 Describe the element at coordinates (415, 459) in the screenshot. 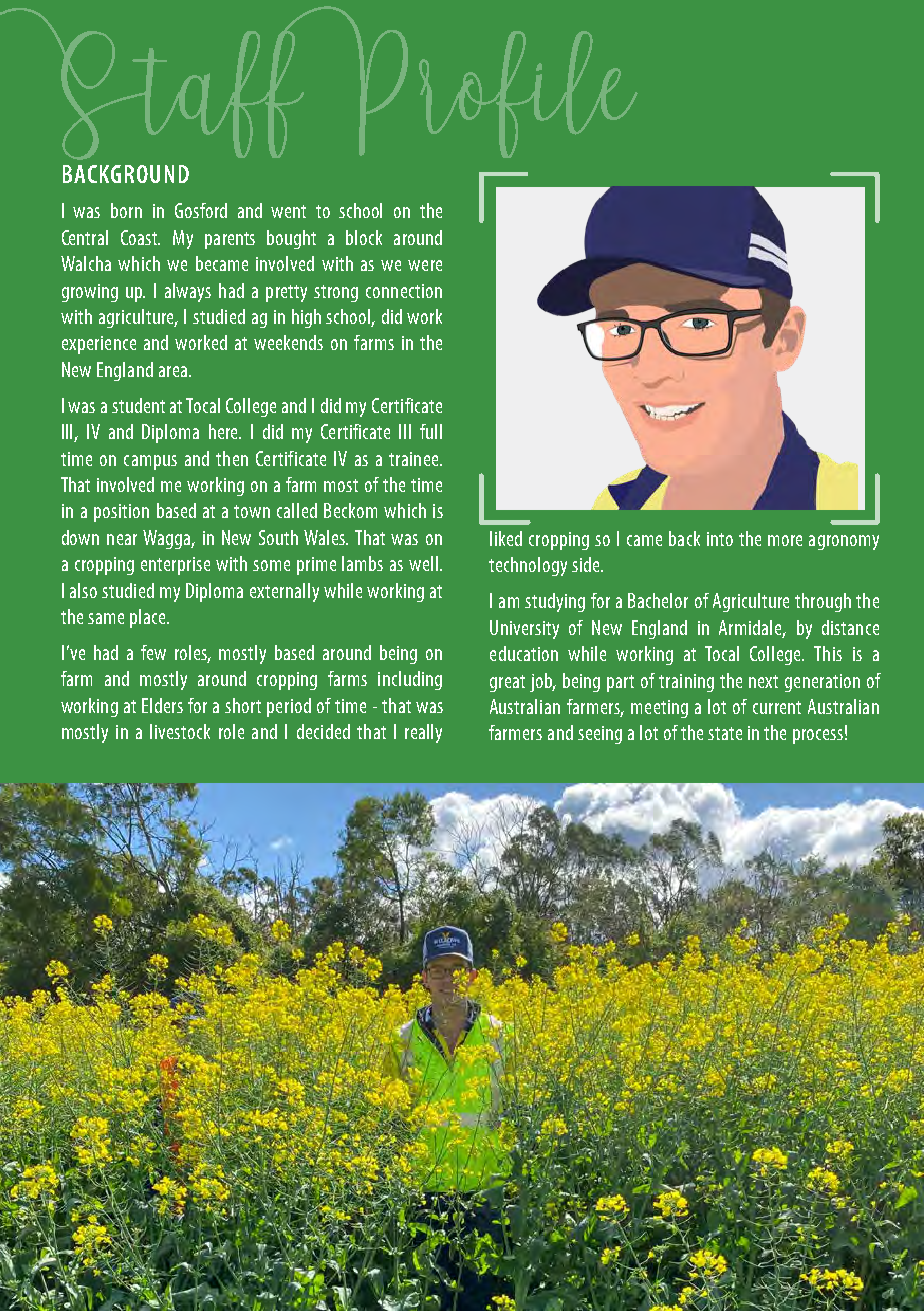

I see `trainee` at that location.
